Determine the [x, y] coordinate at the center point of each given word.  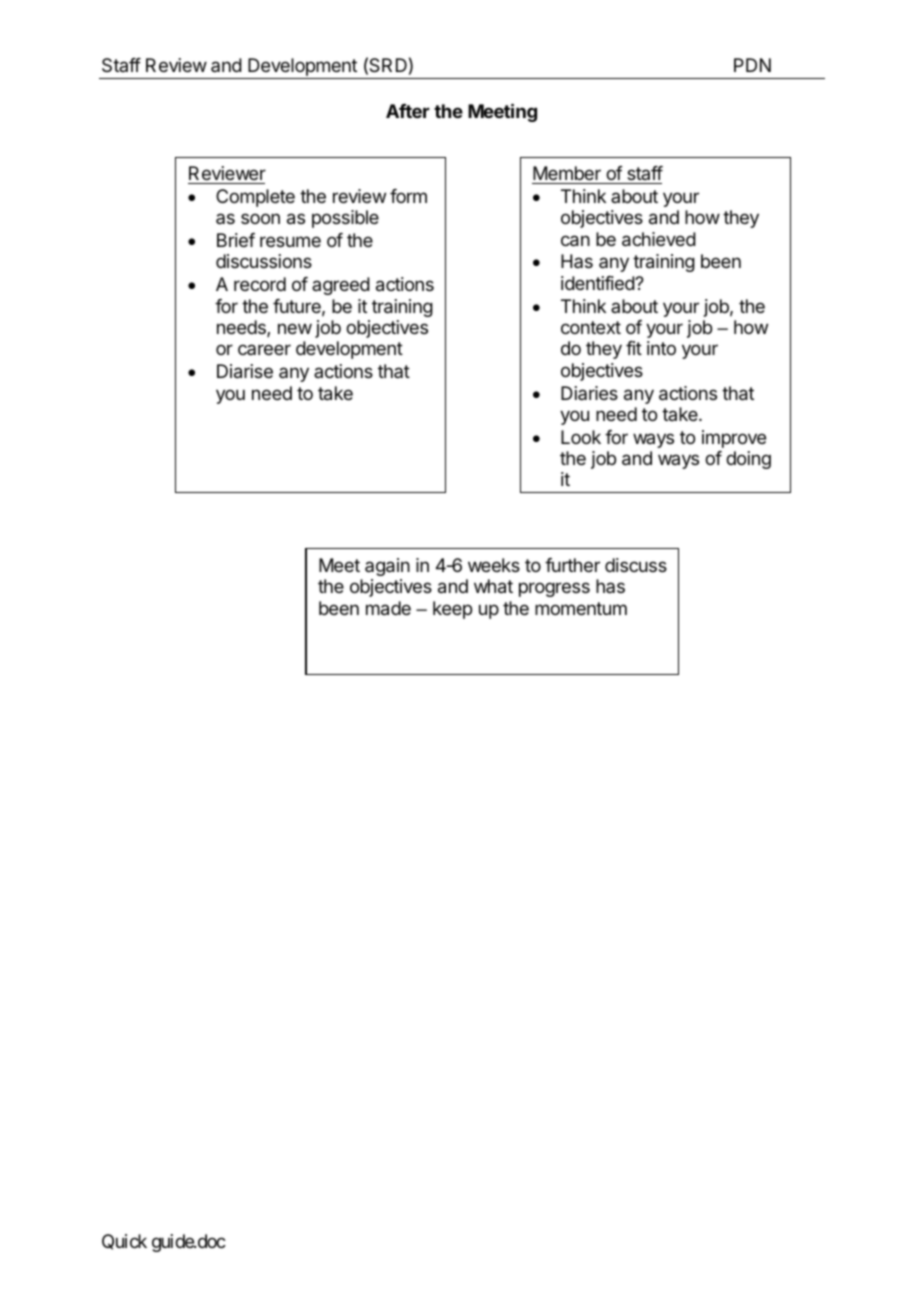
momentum [581, 608]
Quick [124, 1242]
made [388, 608]
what [493, 586]
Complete [255, 198]
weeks [494, 565]
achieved [659, 239]
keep [452, 610]
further [572, 565]
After [408, 111]
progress [554, 589]
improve [734, 439]
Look [581, 437]
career [264, 349]
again [387, 567]
